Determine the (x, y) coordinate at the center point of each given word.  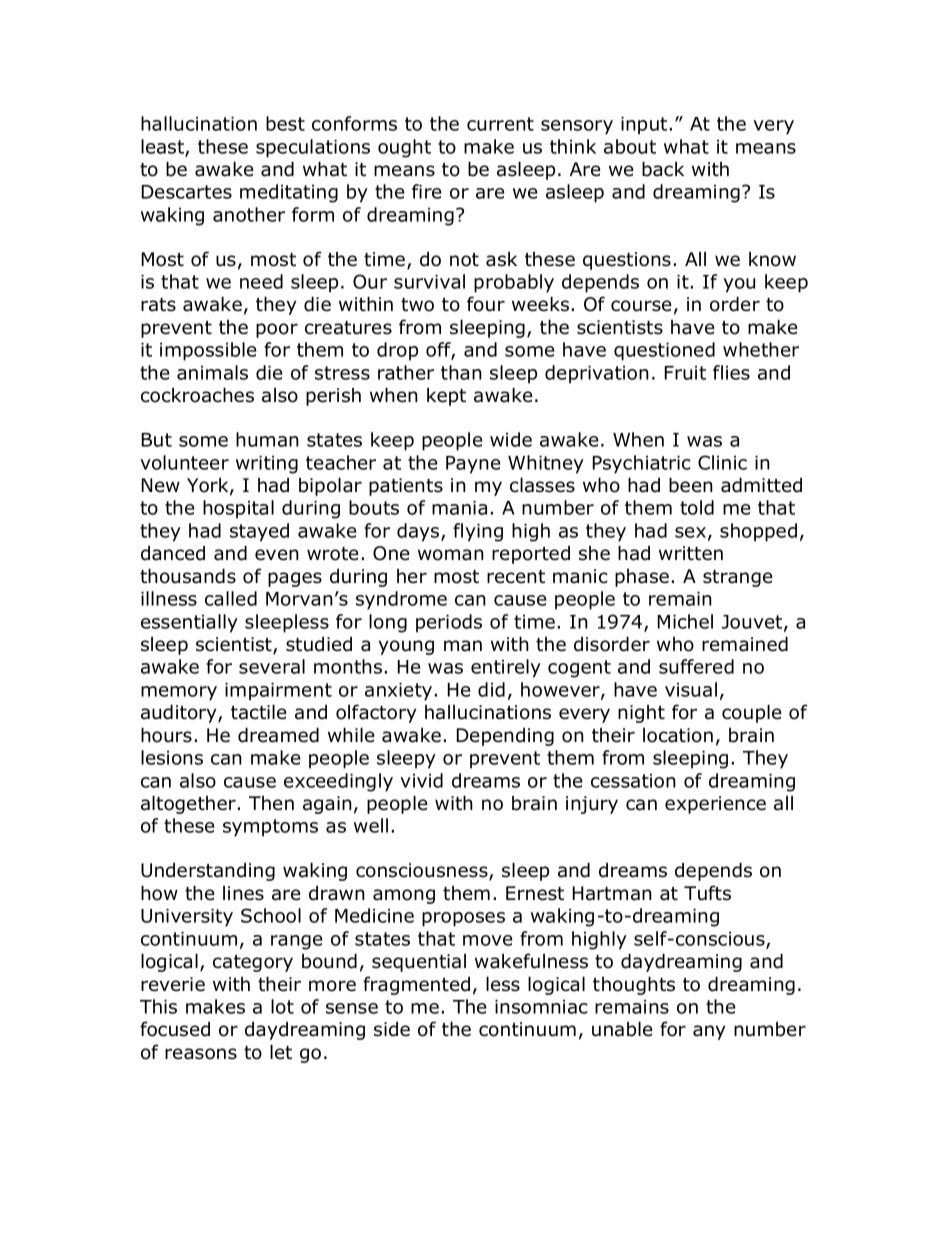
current (500, 124)
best (285, 123)
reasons (201, 1054)
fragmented (416, 985)
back (663, 169)
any (709, 1032)
